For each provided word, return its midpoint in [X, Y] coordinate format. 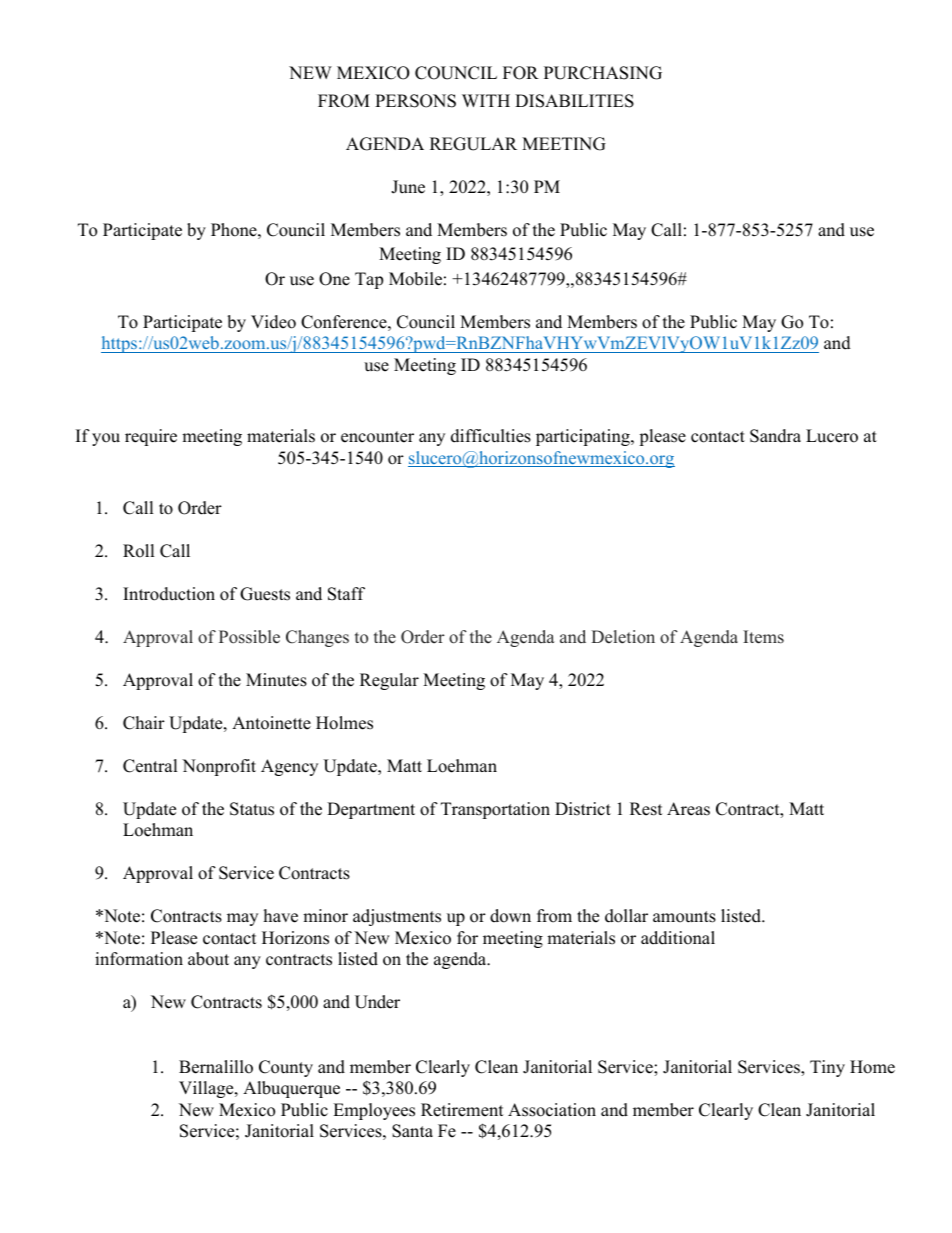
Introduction [169, 594]
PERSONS [415, 101]
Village [207, 1089]
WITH [486, 100]
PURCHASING [603, 73]
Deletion [623, 637]
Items [763, 637]
